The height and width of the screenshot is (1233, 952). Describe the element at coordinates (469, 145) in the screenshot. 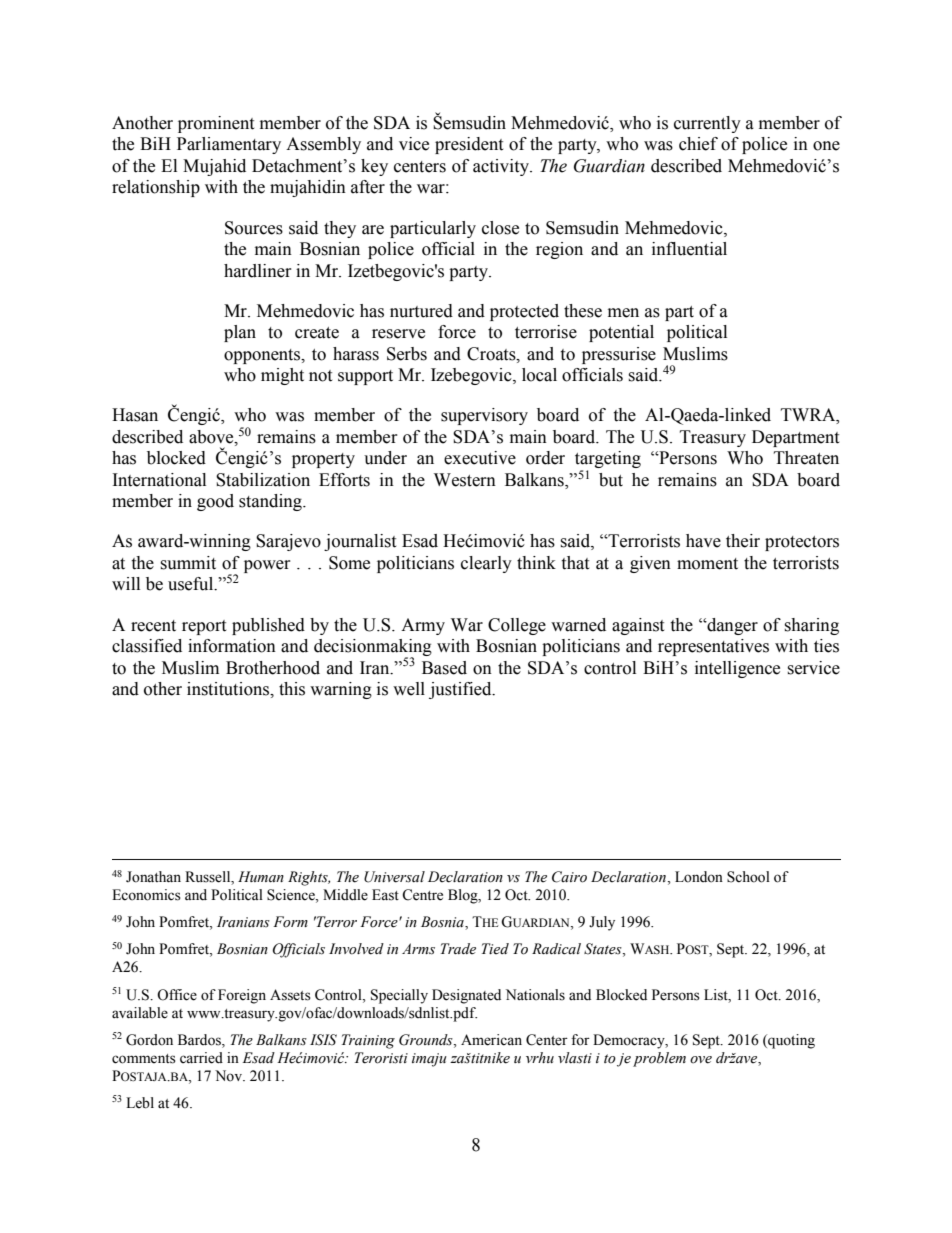

I see `president` at that location.
